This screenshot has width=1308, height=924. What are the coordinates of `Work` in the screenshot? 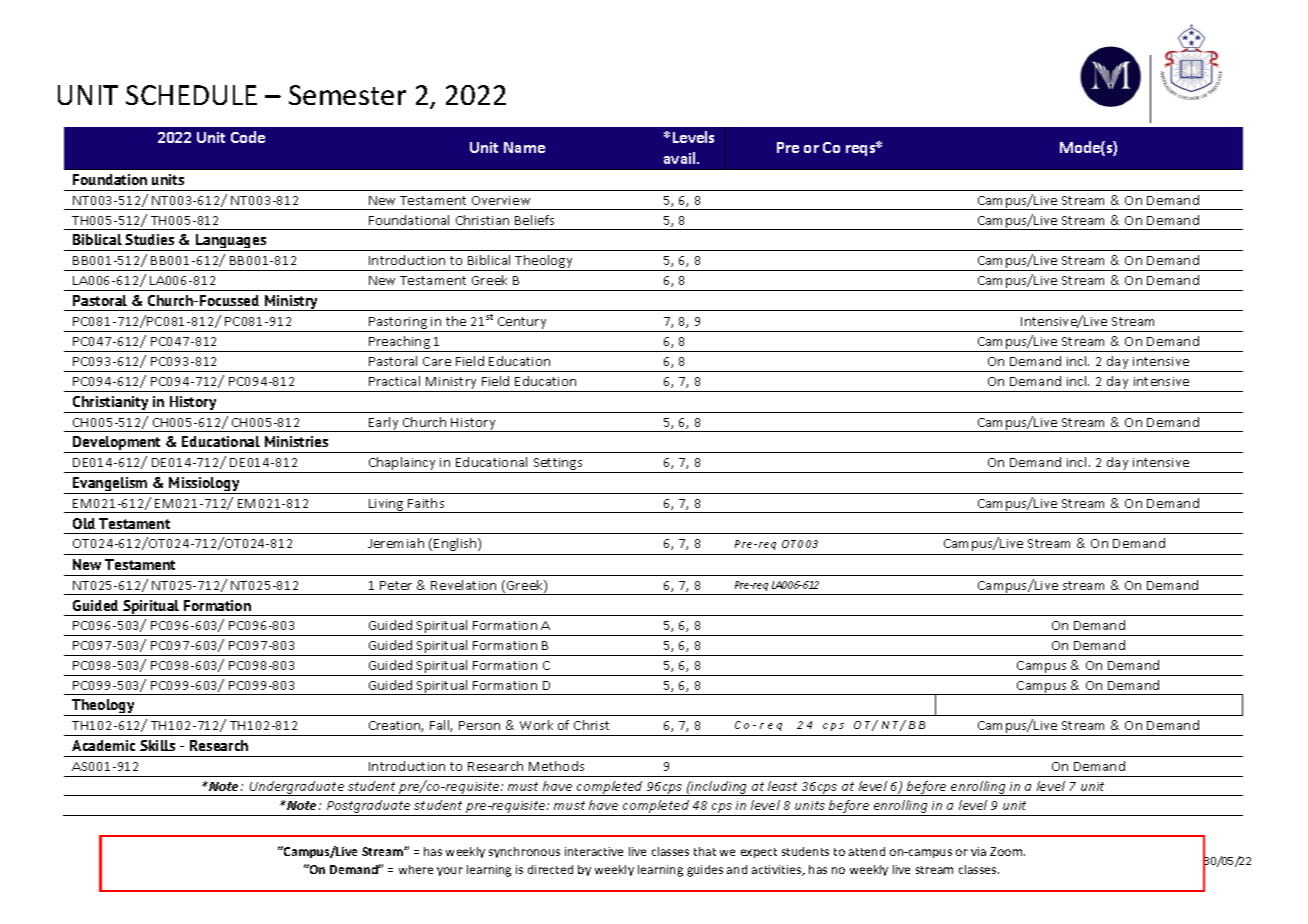 It's located at (536, 725).
